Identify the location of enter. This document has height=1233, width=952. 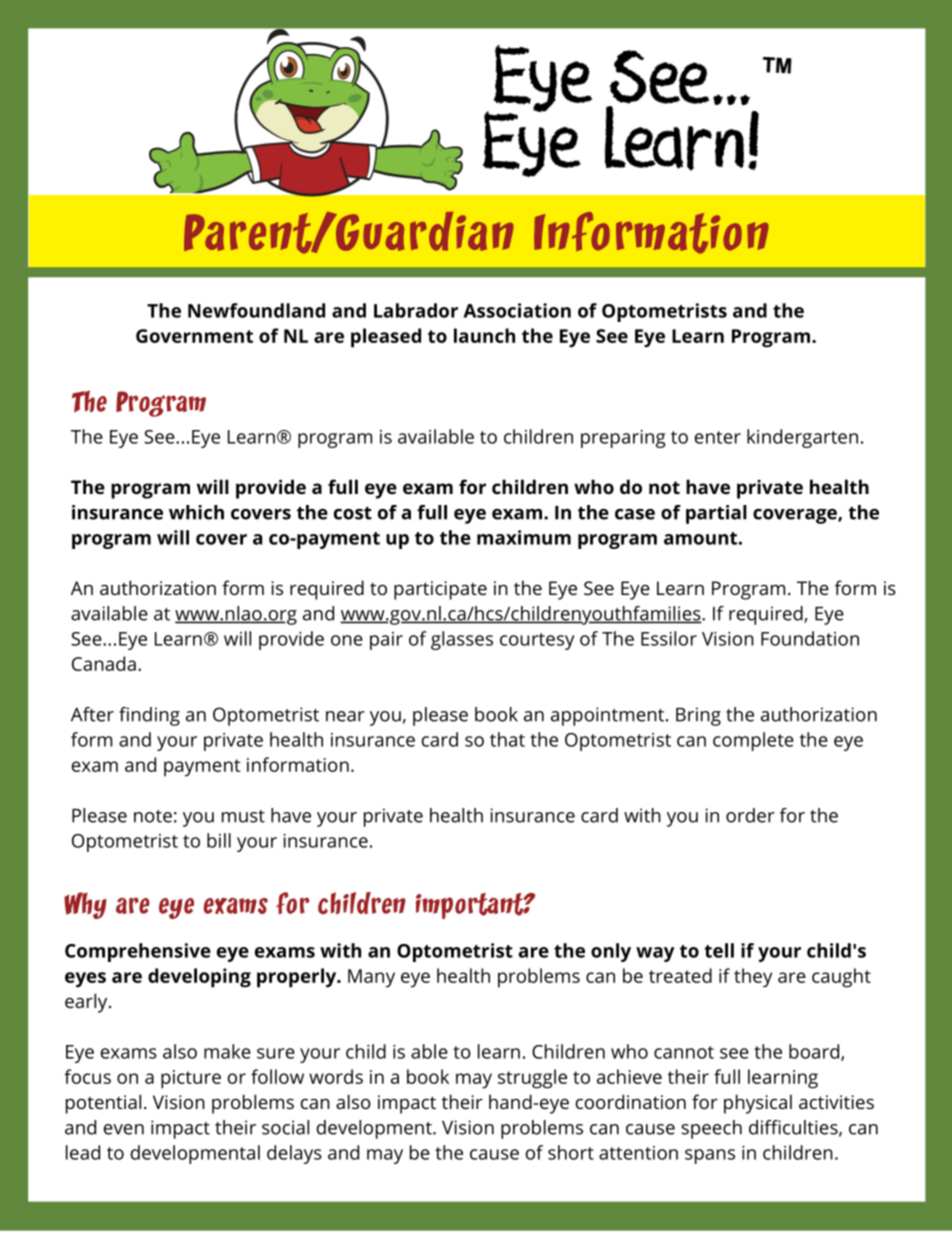
(718, 437).
